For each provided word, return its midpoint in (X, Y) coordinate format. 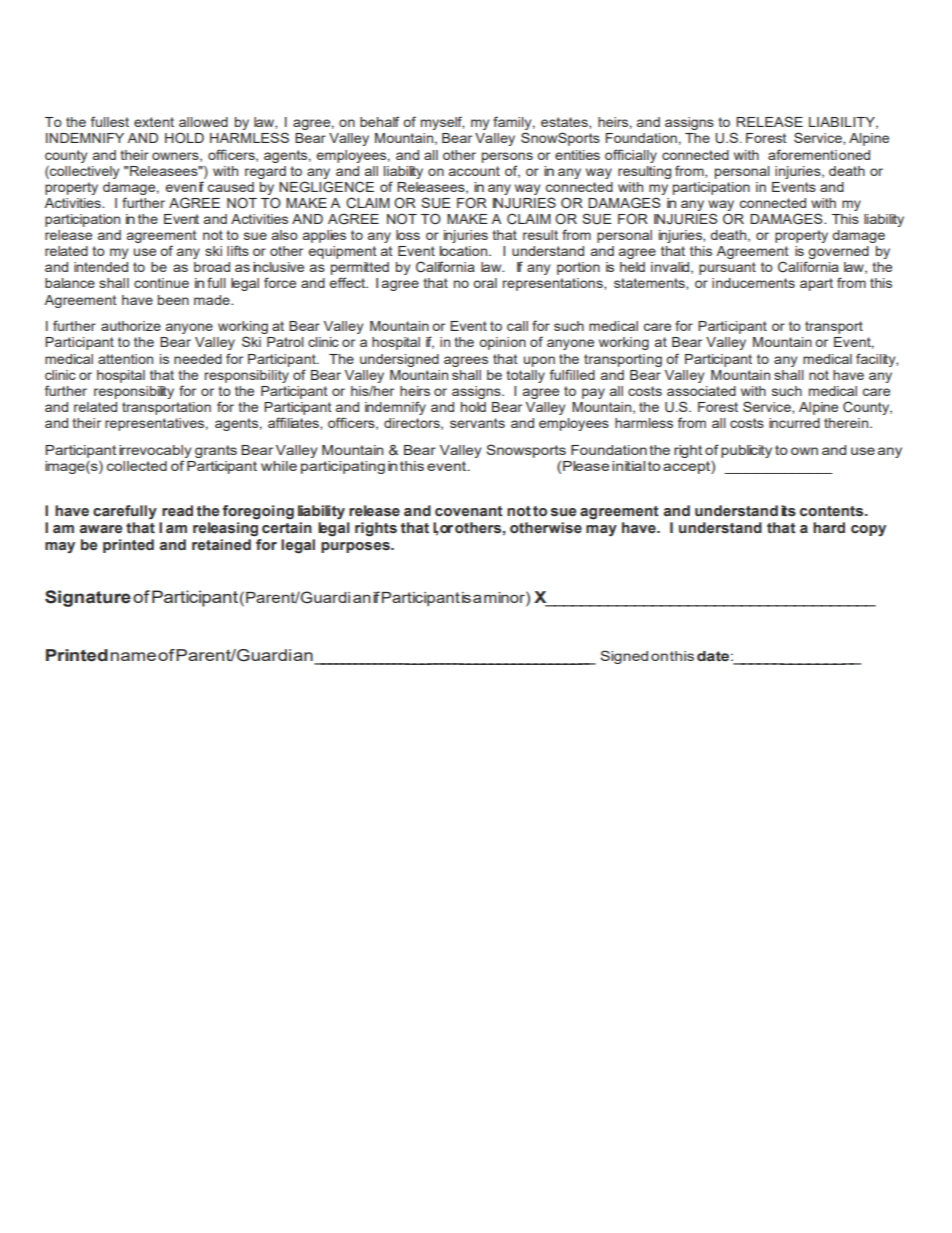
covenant (469, 511)
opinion (502, 343)
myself (442, 123)
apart (816, 284)
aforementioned (819, 154)
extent (154, 122)
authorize (131, 326)
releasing (225, 529)
